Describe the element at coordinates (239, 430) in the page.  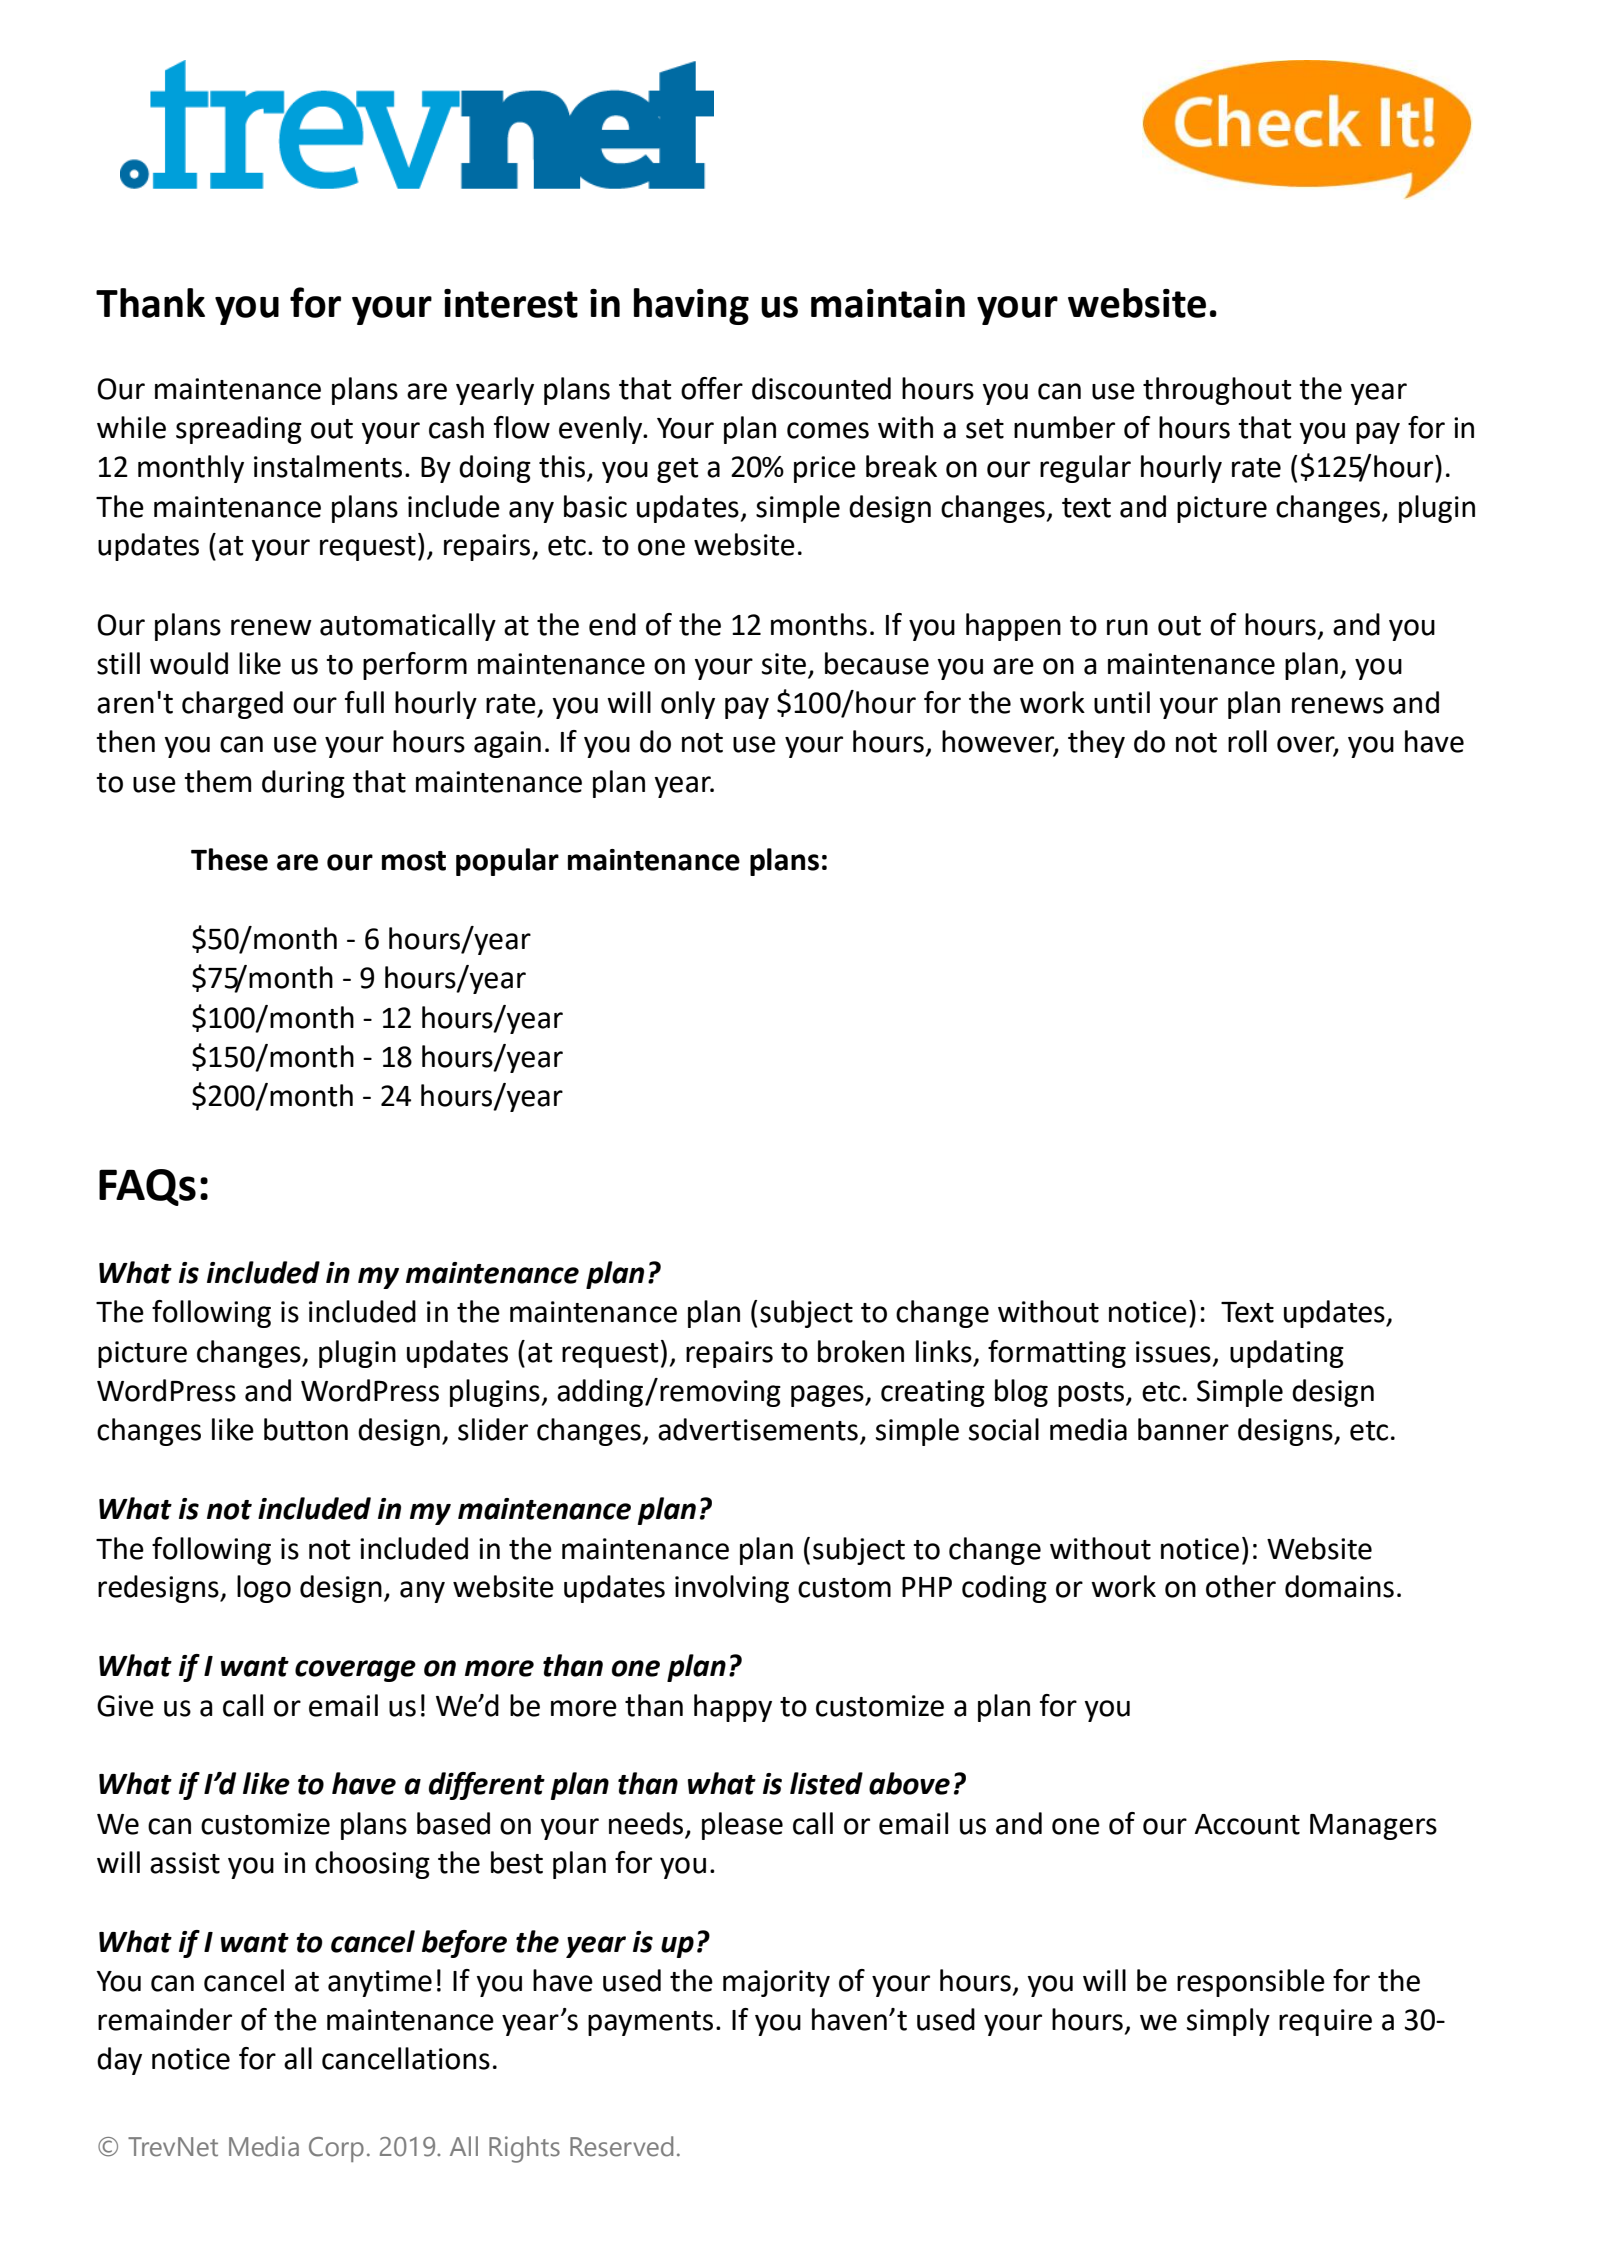
I see `spreading` at that location.
